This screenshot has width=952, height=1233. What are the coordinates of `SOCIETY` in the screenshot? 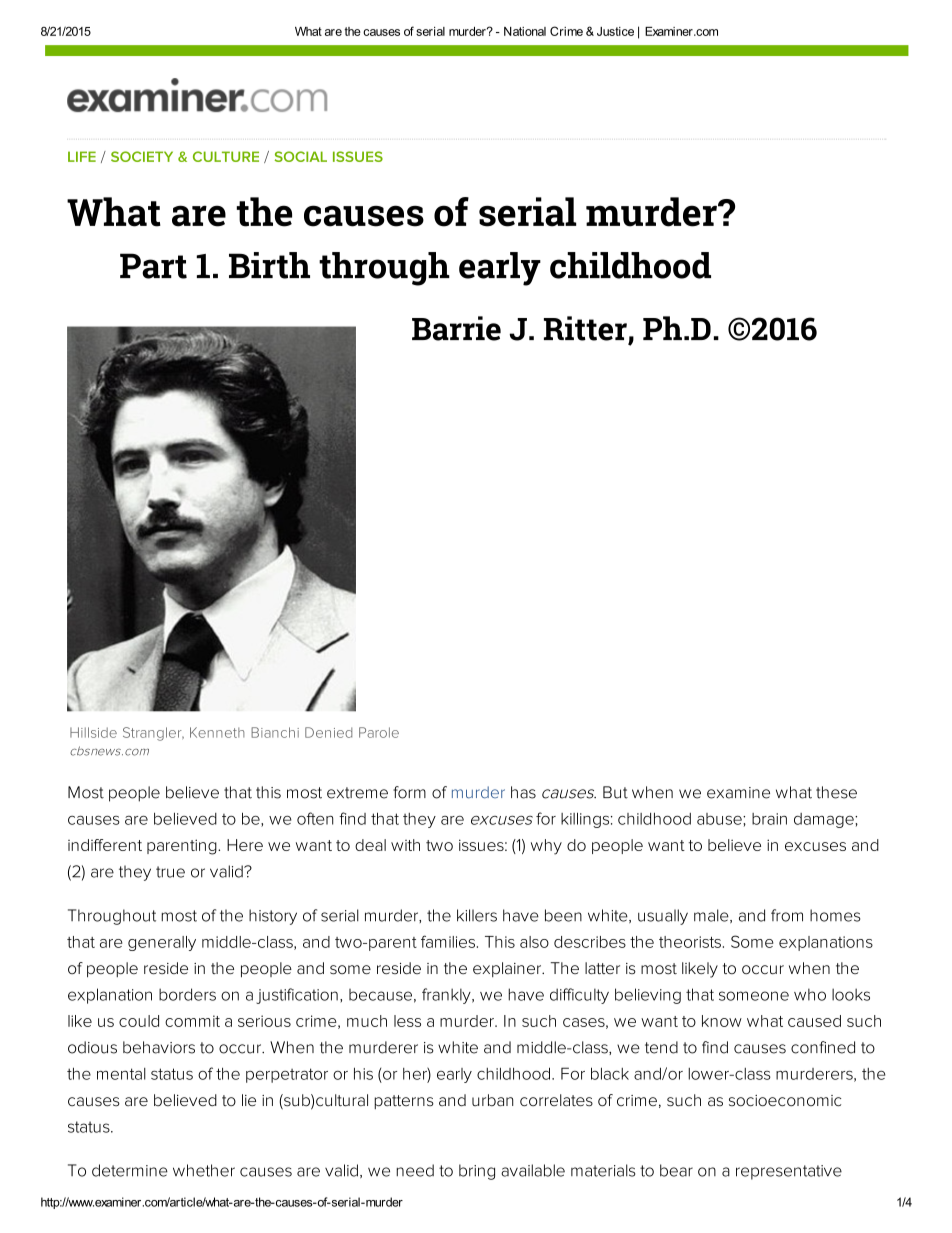 It's located at (142, 156).
